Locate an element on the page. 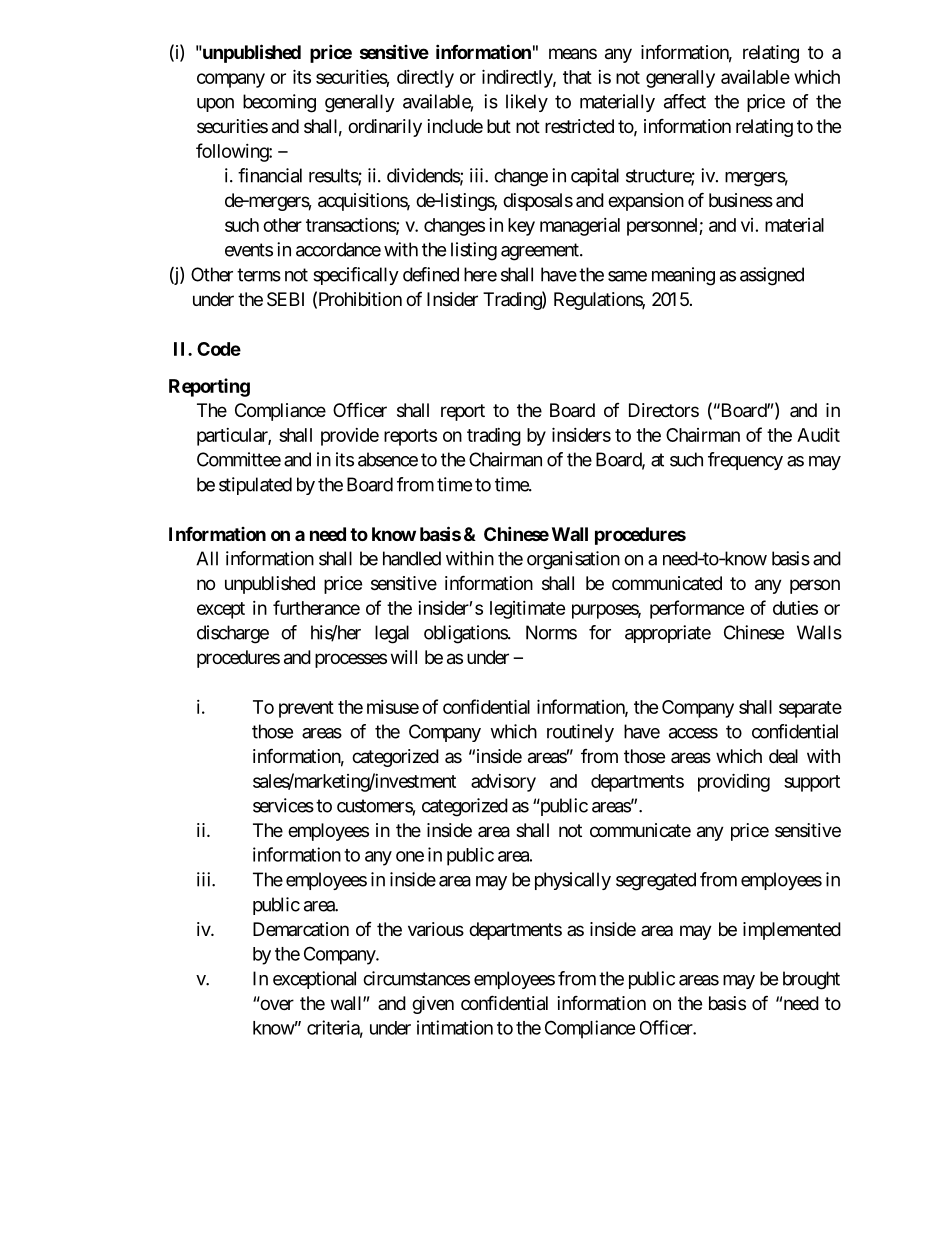  affect is located at coordinates (685, 101).
